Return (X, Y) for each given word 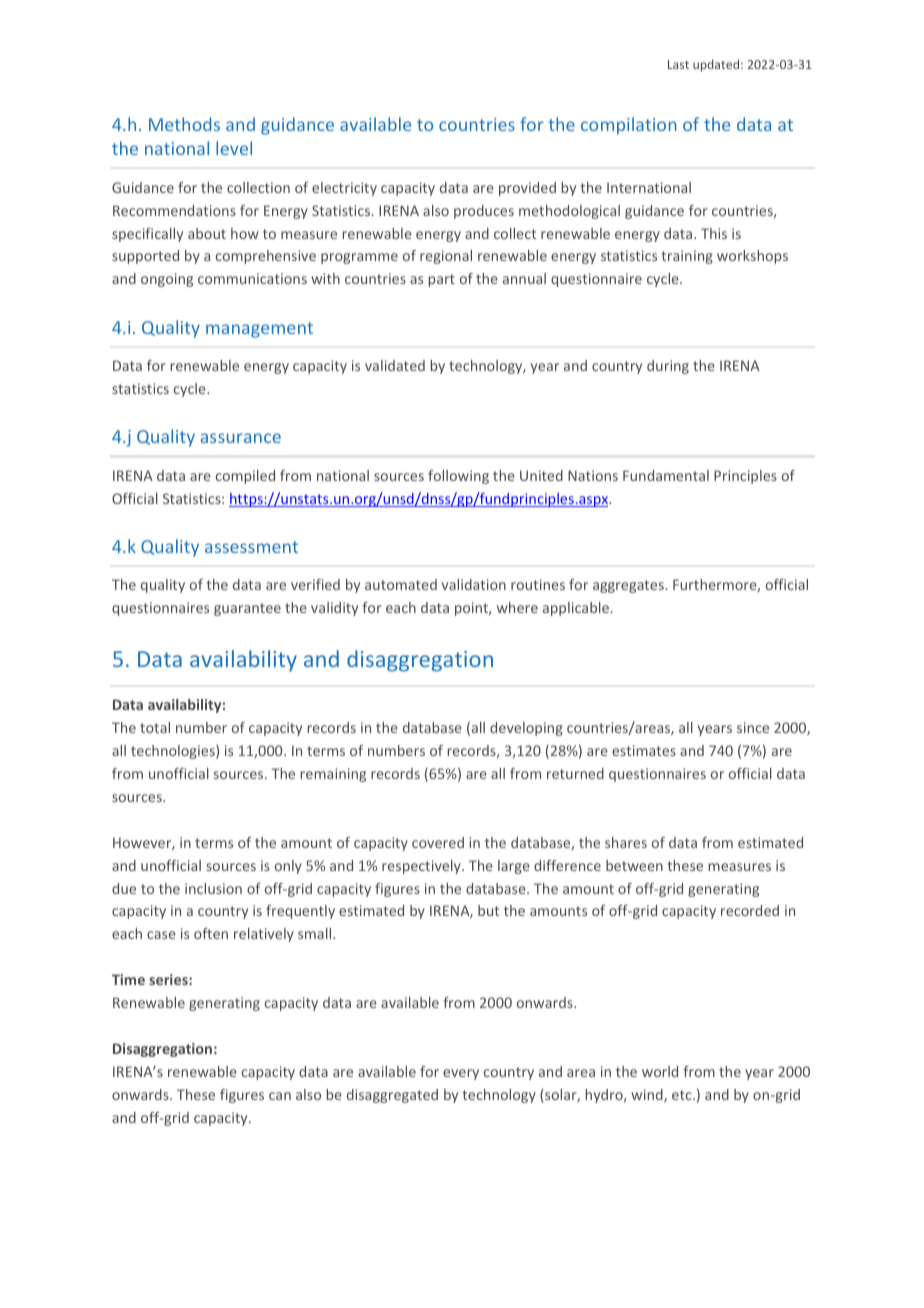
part (441, 280)
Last (678, 64)
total (155, 727)
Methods (184, 124)
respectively (422, 867)
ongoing (167, 280)
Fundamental (666, 475)
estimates (644, 750)
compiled (245, 477)
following (458, 477)
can (280, 1096)
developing (526, 729)
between (634, 865)
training (687, 257)
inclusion (213, 888)
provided (527, 189)
